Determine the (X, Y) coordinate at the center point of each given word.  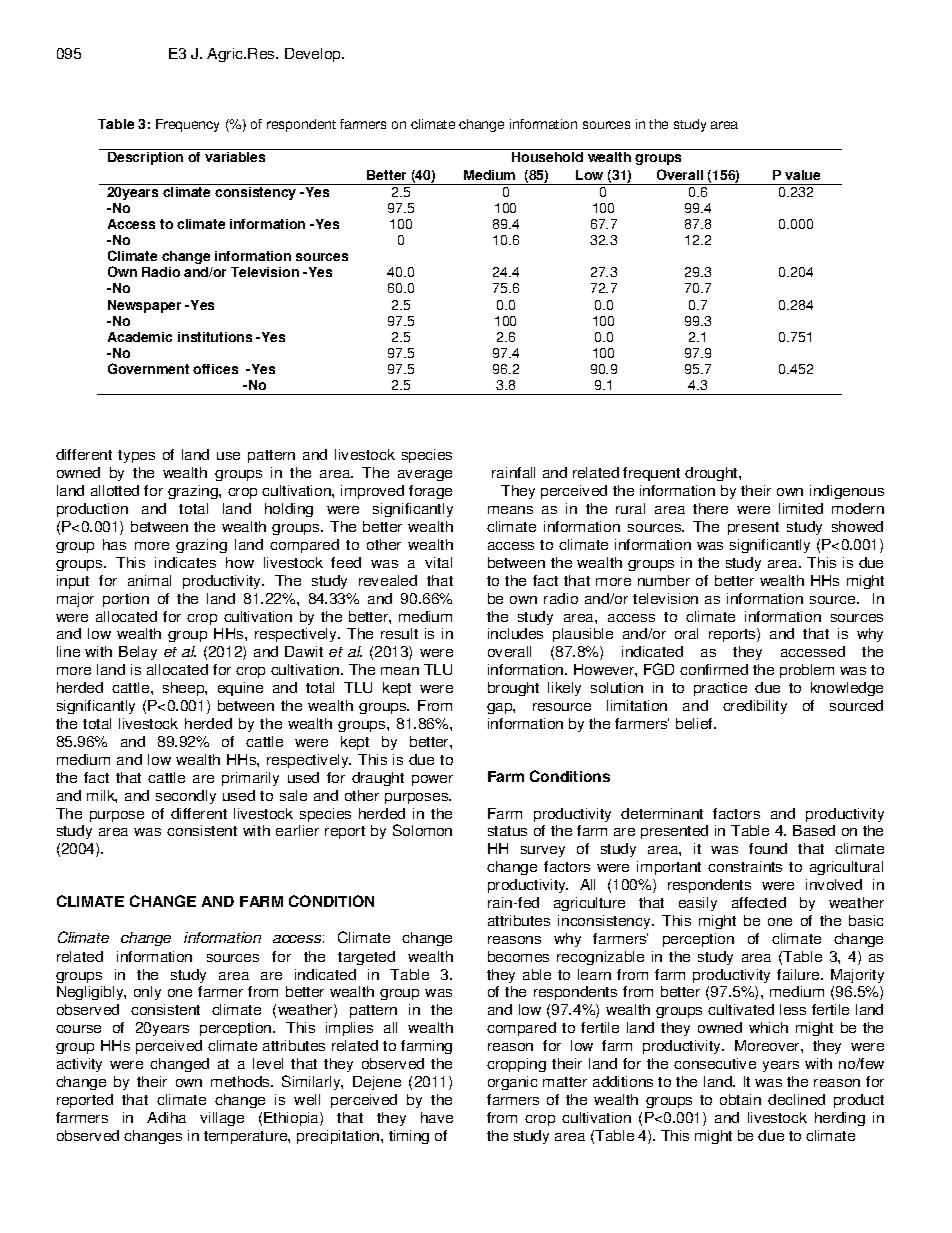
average (425, 475)
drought (712, 474)
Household (548, 155)
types (136, 456)
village (222, 1119)
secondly (186, 797)
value (802, 175)
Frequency (187, 125)
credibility (755, 707)
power (432, 780)
